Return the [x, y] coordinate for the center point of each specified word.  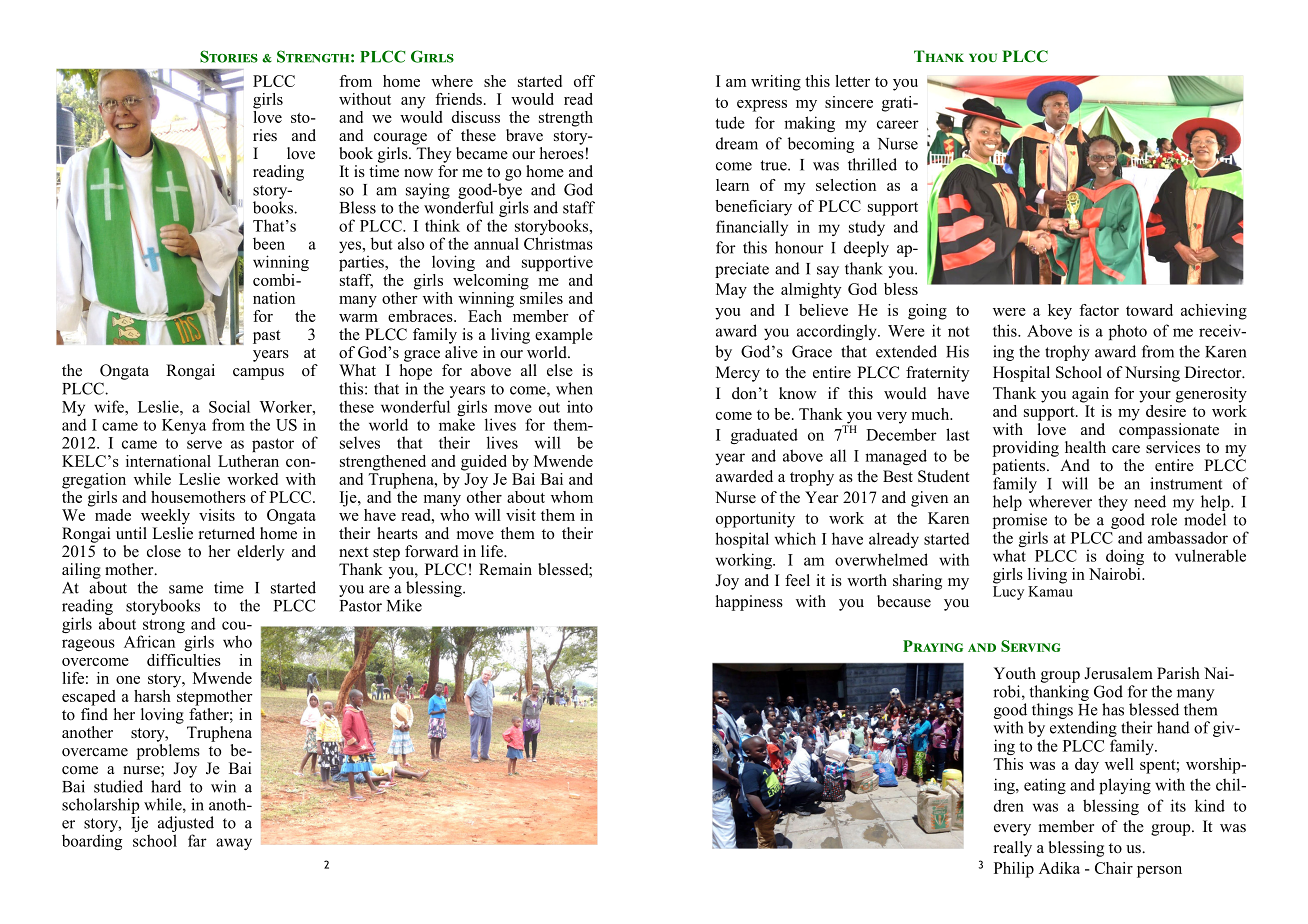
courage [400, 139]
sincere [849, 102]
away [234, 844]
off [584, 81]
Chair [1114, 868]
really [1013, 849]
